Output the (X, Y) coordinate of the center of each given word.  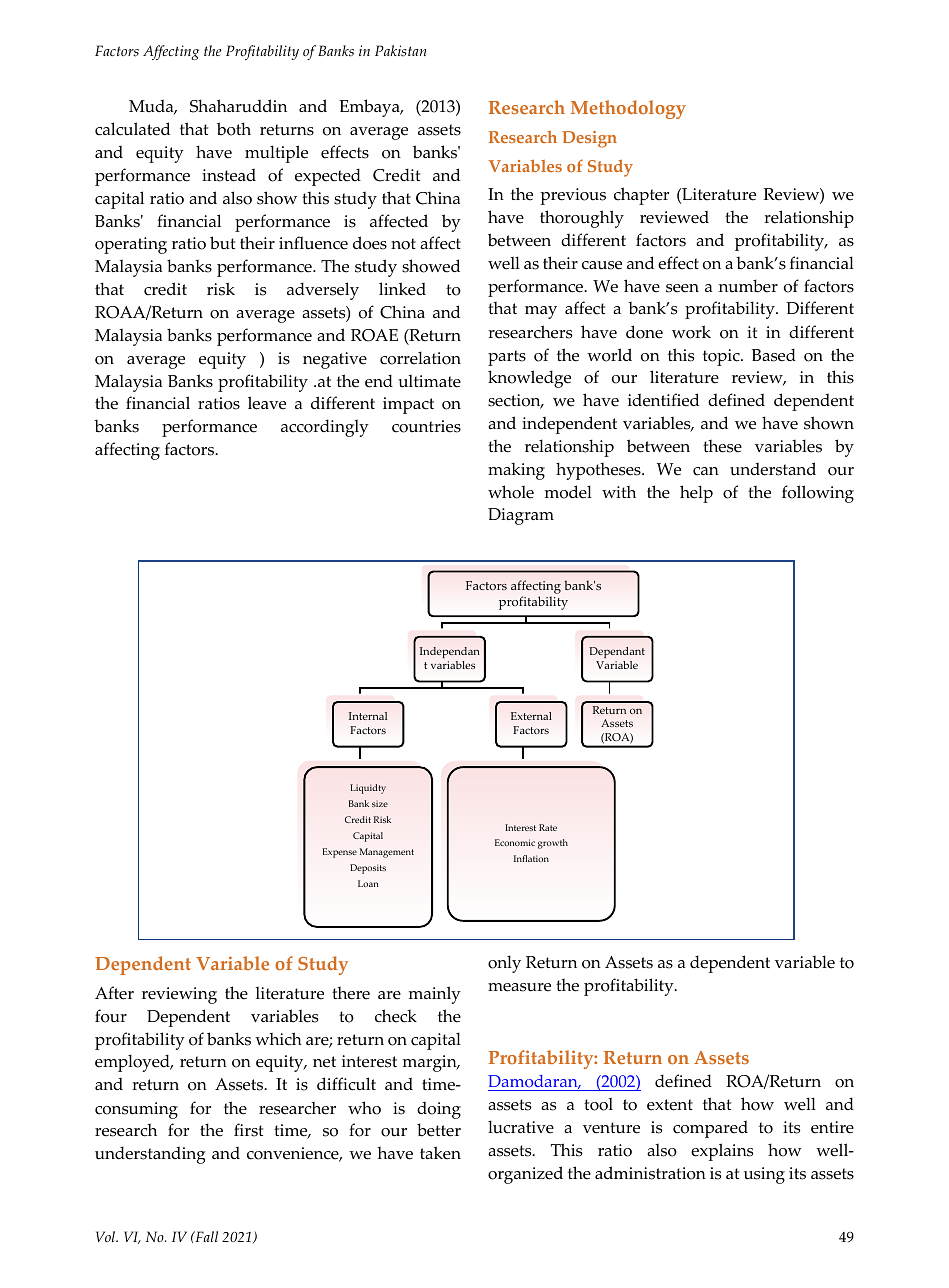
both (234, 129)
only (504, 964)
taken (440, 1153)
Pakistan (400, 51)
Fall (205, 1236)
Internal (368, 716)
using (764, 1175)
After (114, 993)
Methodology (628, 109)
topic (722, 357)
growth (553, 844)
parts (507, 358)
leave (267, 403)
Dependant (617, 652)
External (531, 716)
